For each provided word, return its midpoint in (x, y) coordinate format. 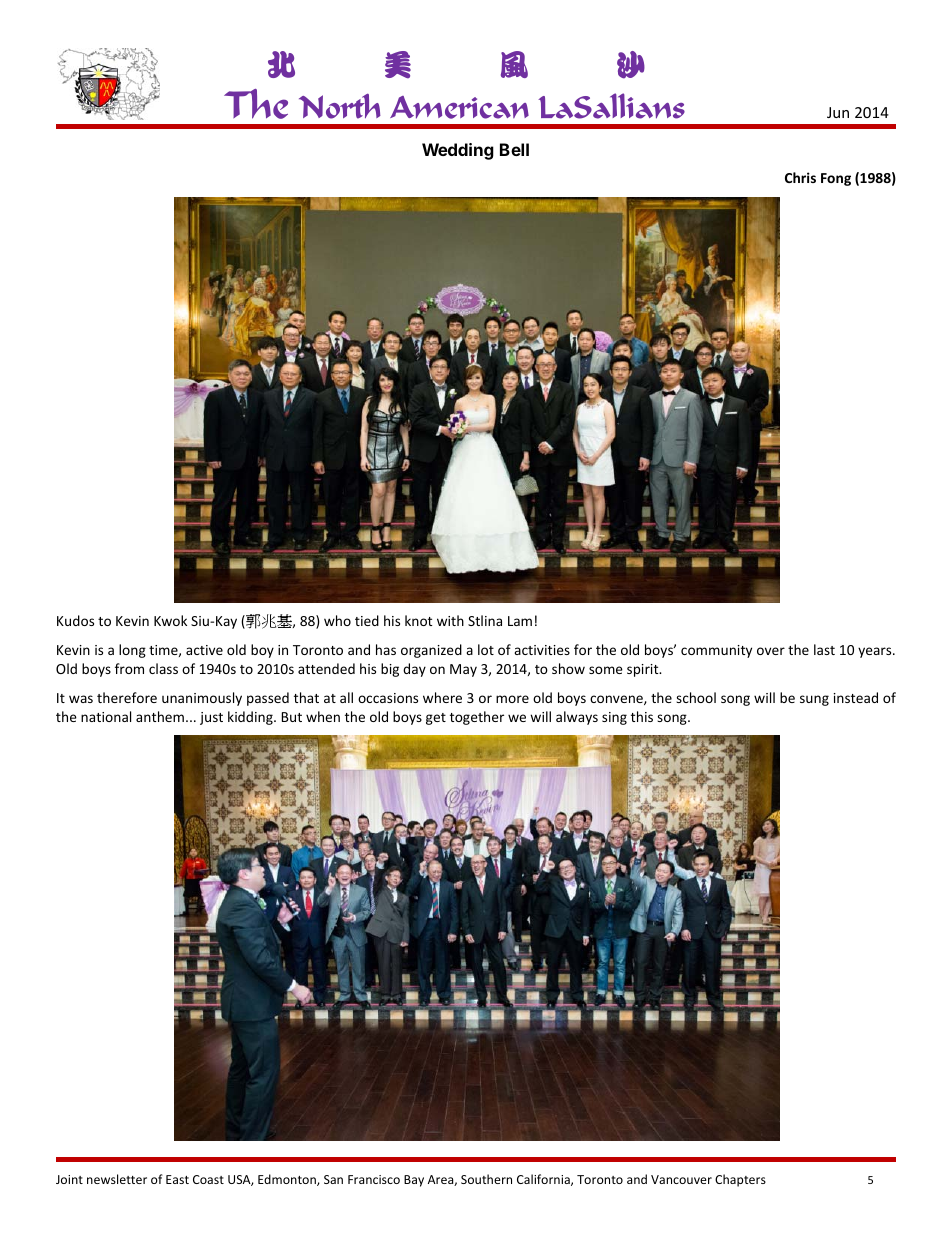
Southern (486, 1179)
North (340, 106)
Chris (800, 177)
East (177, 1179)
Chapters (740, 1180)
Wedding (458, 151)
